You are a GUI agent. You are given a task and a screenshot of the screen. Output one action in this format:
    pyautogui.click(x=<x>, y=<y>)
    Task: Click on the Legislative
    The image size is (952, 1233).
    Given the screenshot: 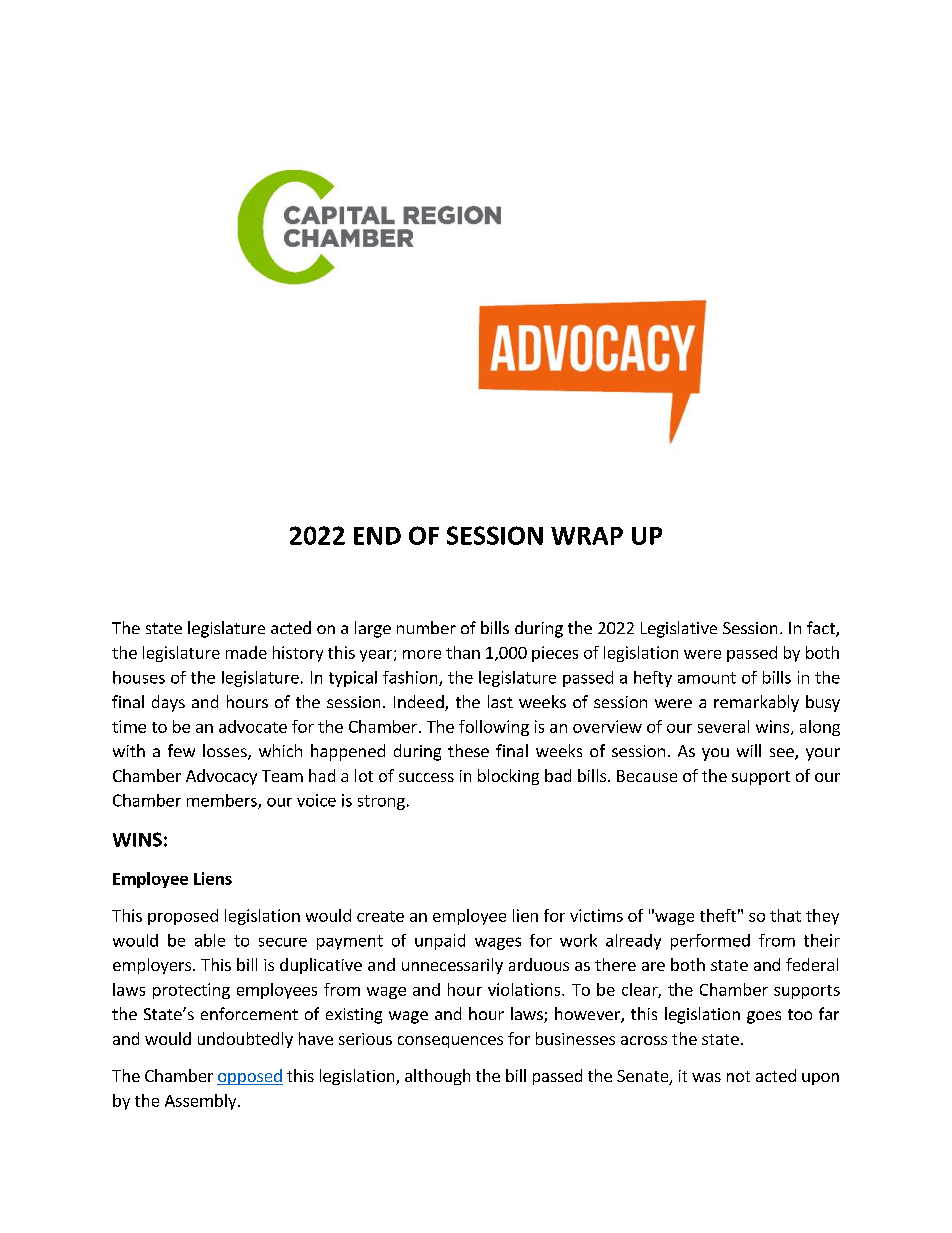 What is the action you would take?
    pyautogui.click(x=679, y=629)
